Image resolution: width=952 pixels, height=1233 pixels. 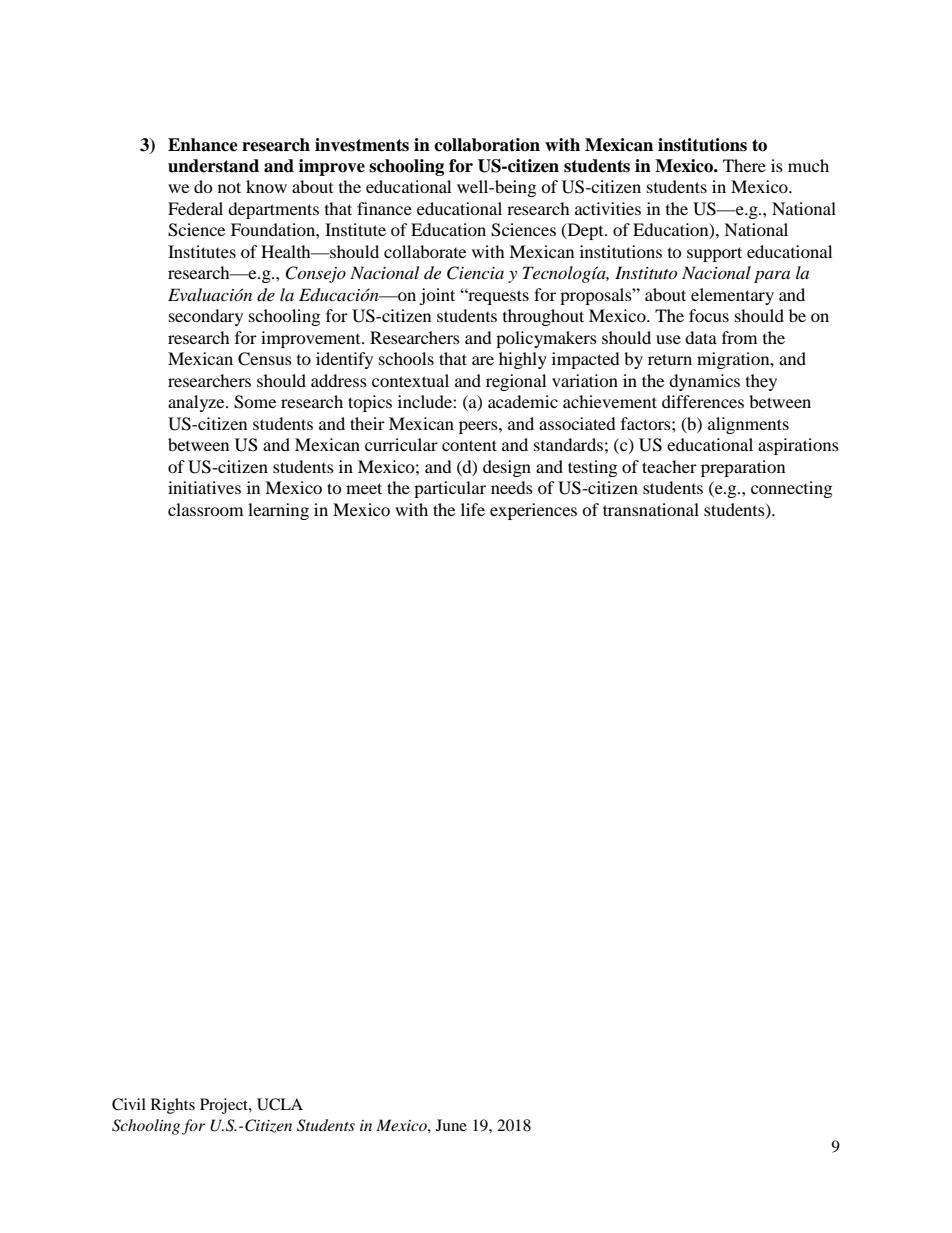 What do you see at coordinates (533, 511) in the image?
I see `experiences` at bounding box center [533, 511].
